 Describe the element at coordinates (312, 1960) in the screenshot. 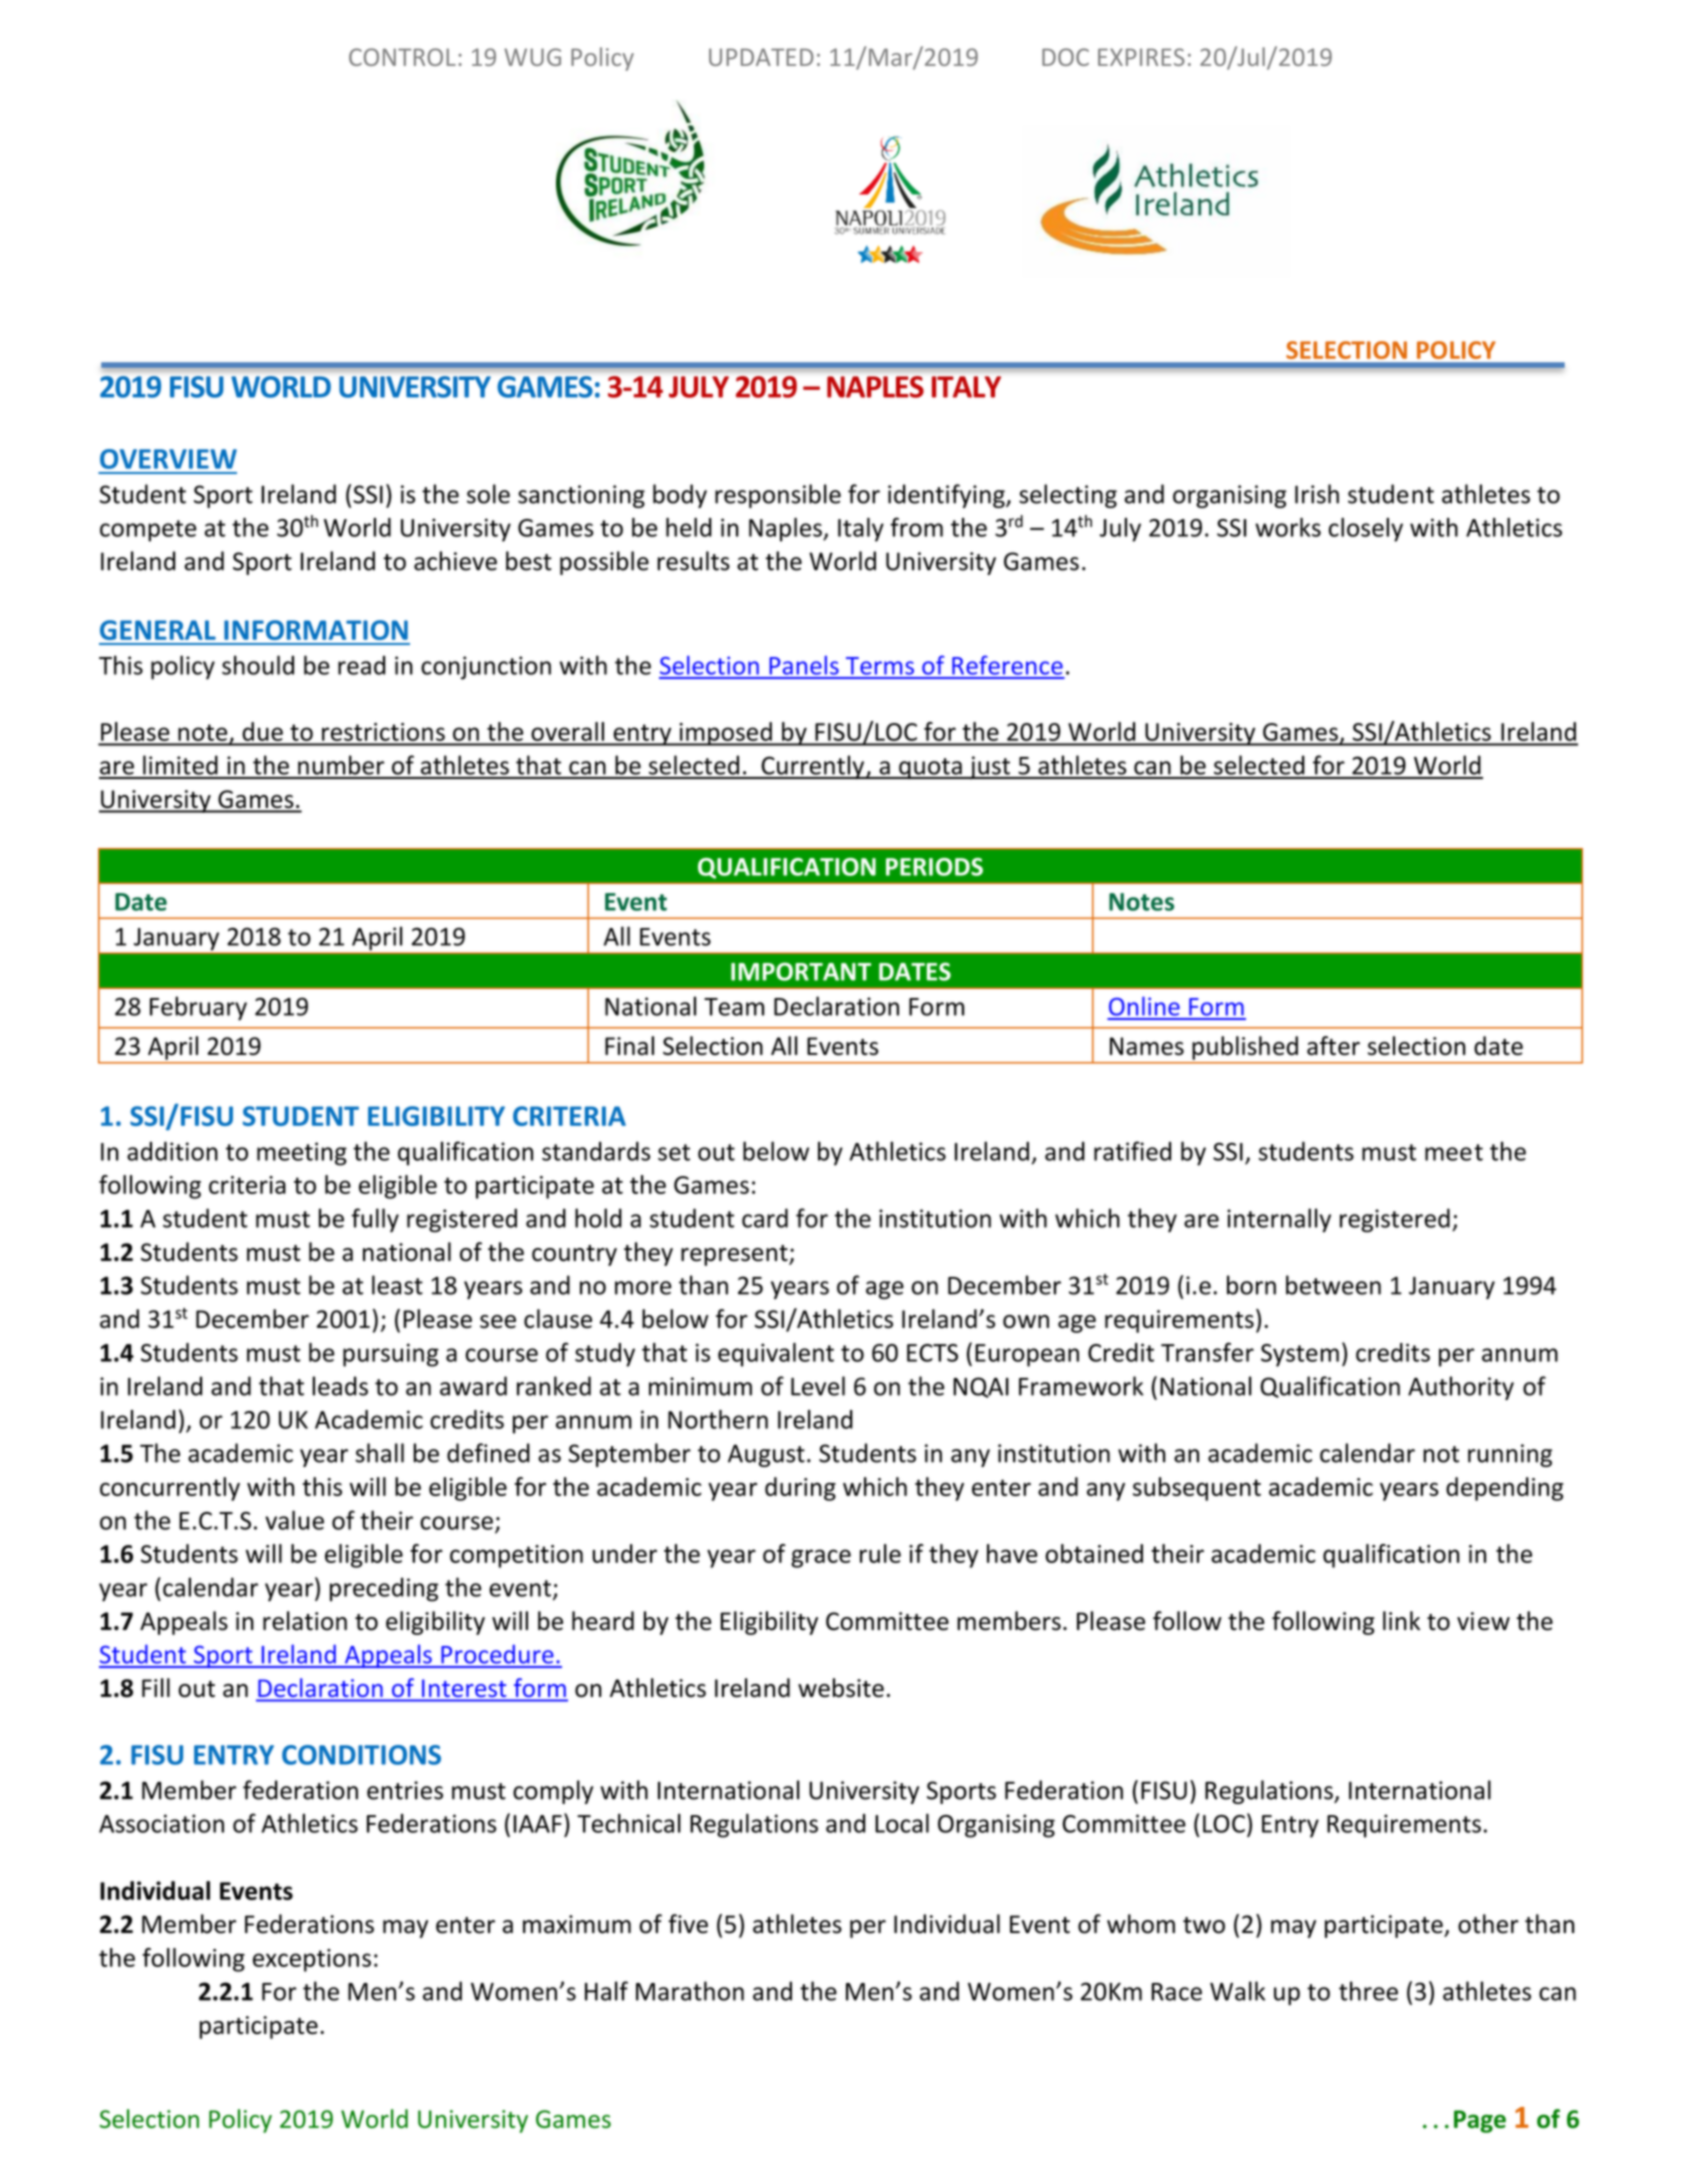

I see `exceptions` at that location.
